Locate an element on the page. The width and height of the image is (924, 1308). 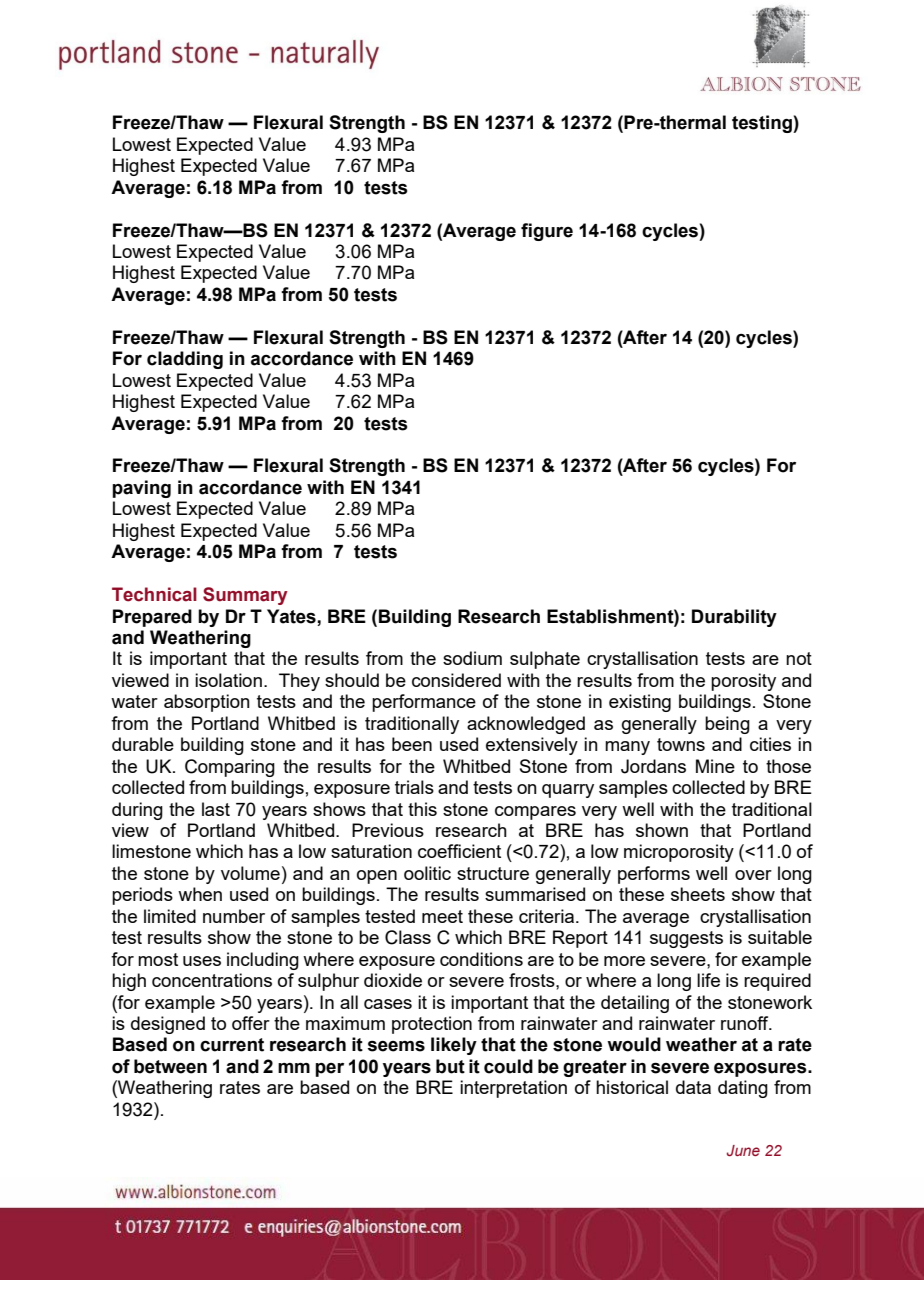
sodium is located at coordinates (472, 658).
